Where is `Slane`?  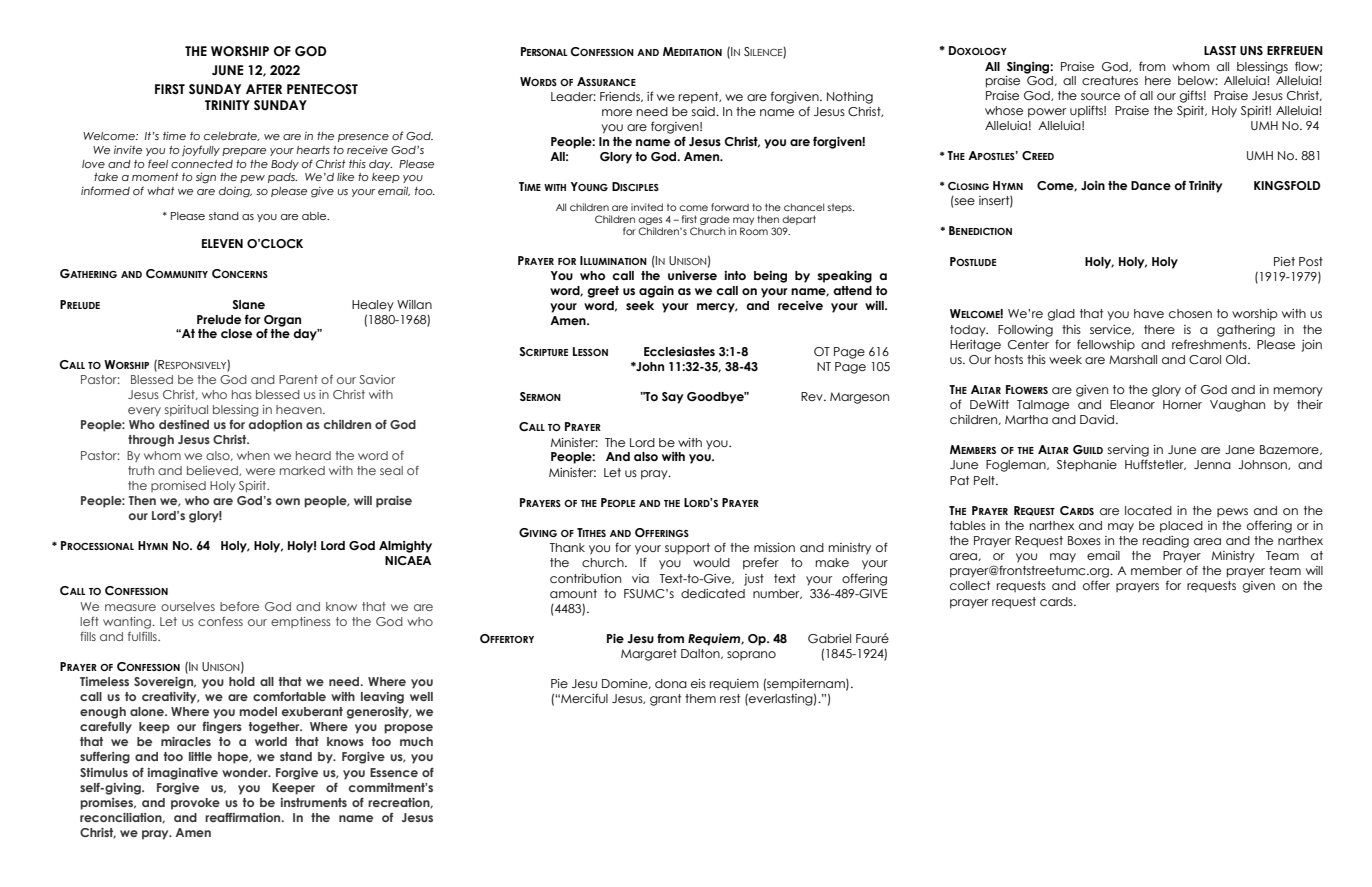
Slane is located at coordinates (248, 304).
